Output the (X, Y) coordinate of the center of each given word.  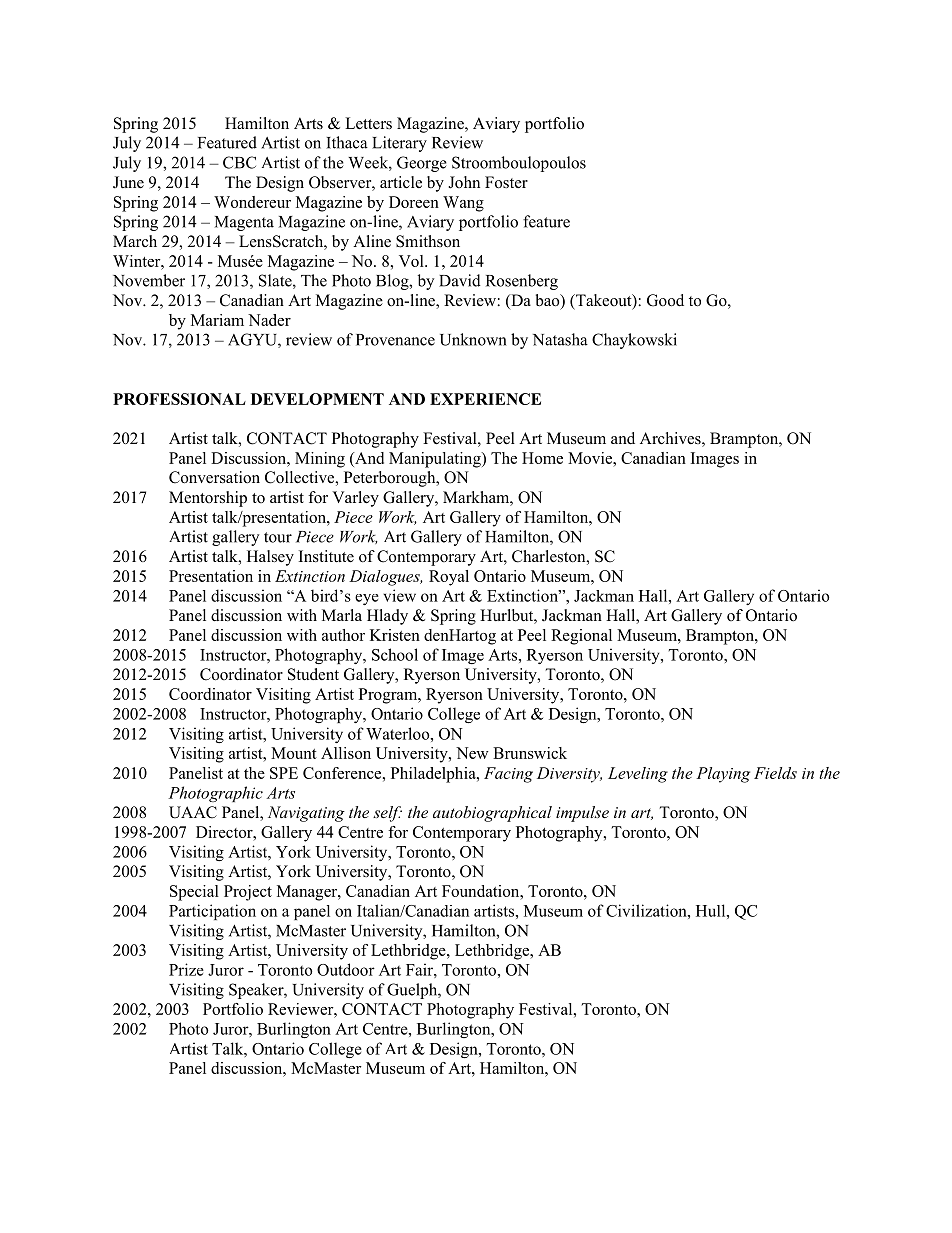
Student (313, 674)
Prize (186, 969)
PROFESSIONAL (179, 399)
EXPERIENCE (485, 399)
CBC (239, 162)
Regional (581, 637)
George (422, 164)
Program (389, 696)
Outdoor (346, 969)
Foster (506, 182)
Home (542, 458)
